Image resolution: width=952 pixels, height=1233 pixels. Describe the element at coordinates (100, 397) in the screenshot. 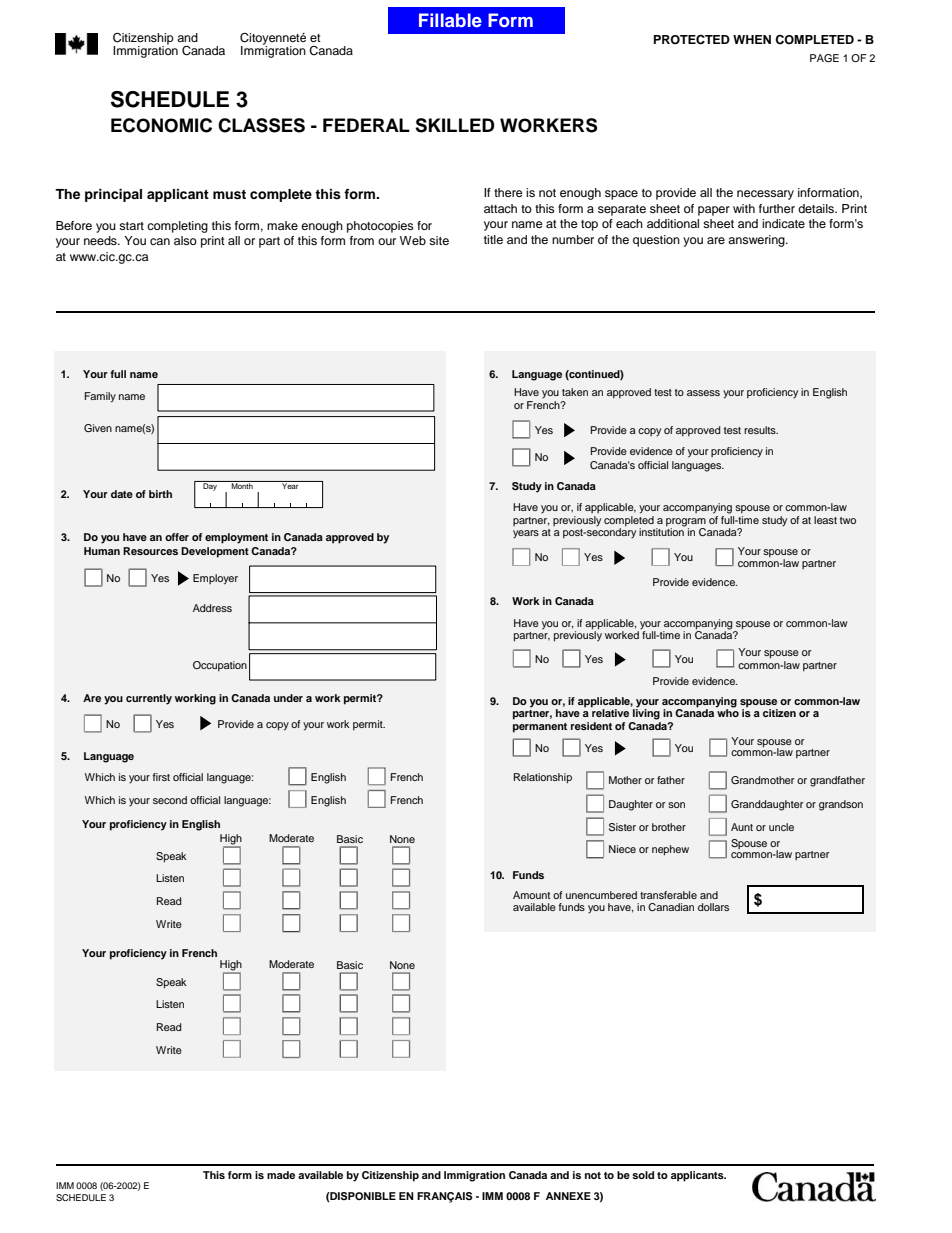

I see `Family` at that location.
